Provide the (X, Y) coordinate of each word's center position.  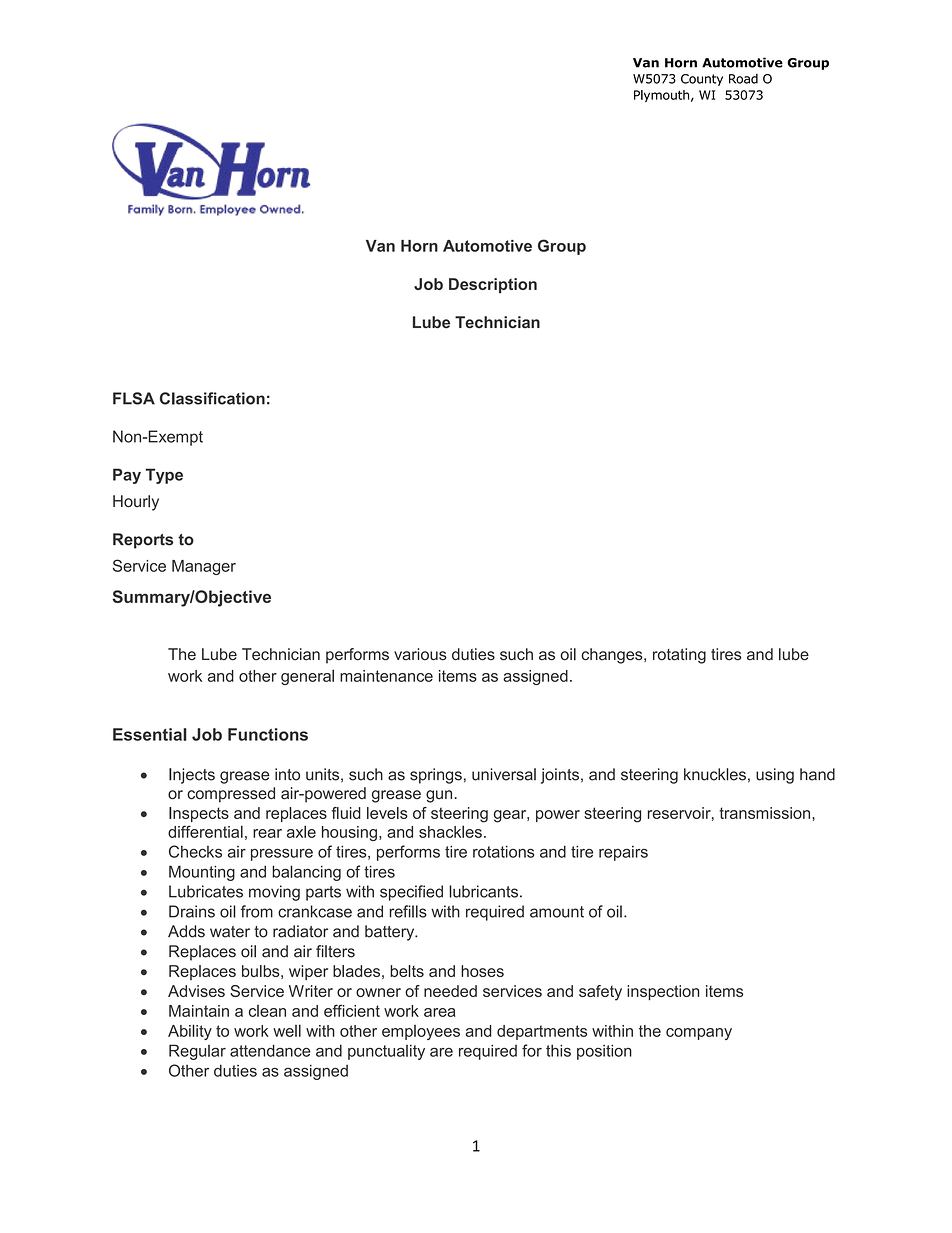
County (702, 80)
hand (817, 774)
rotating (679, 656)
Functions (268, 734)
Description (493, 285)
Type (164, 476)
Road (743, 79)
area (439, 1012)
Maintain (199, 1011)
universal (504, 774)
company (699, 1034)
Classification (212, 398)
